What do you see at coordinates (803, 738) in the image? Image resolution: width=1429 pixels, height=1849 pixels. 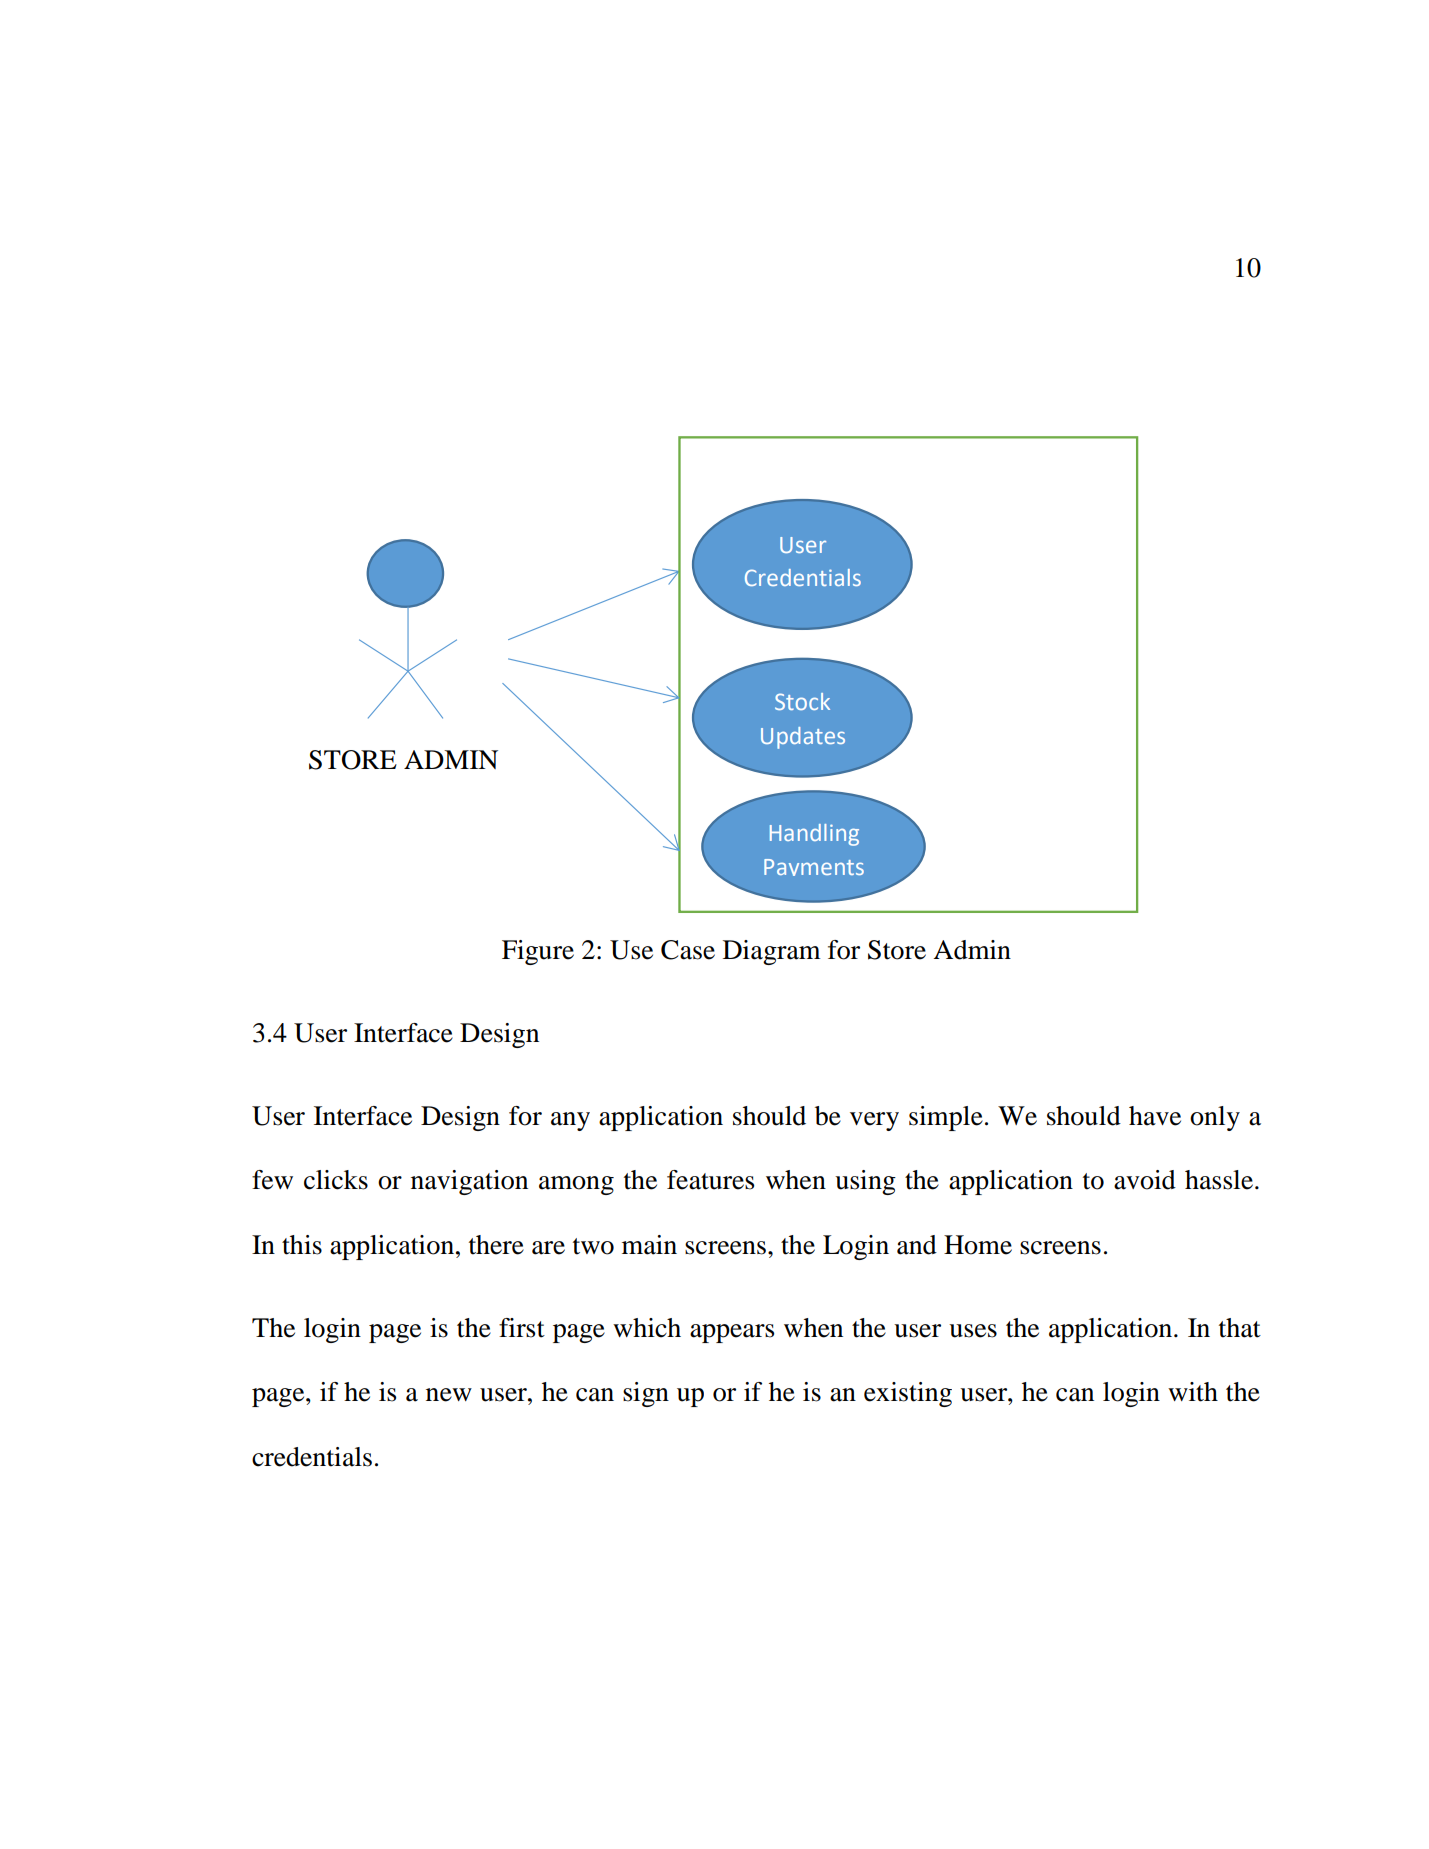 I see `Updates` at bounding box center [803, 738].
